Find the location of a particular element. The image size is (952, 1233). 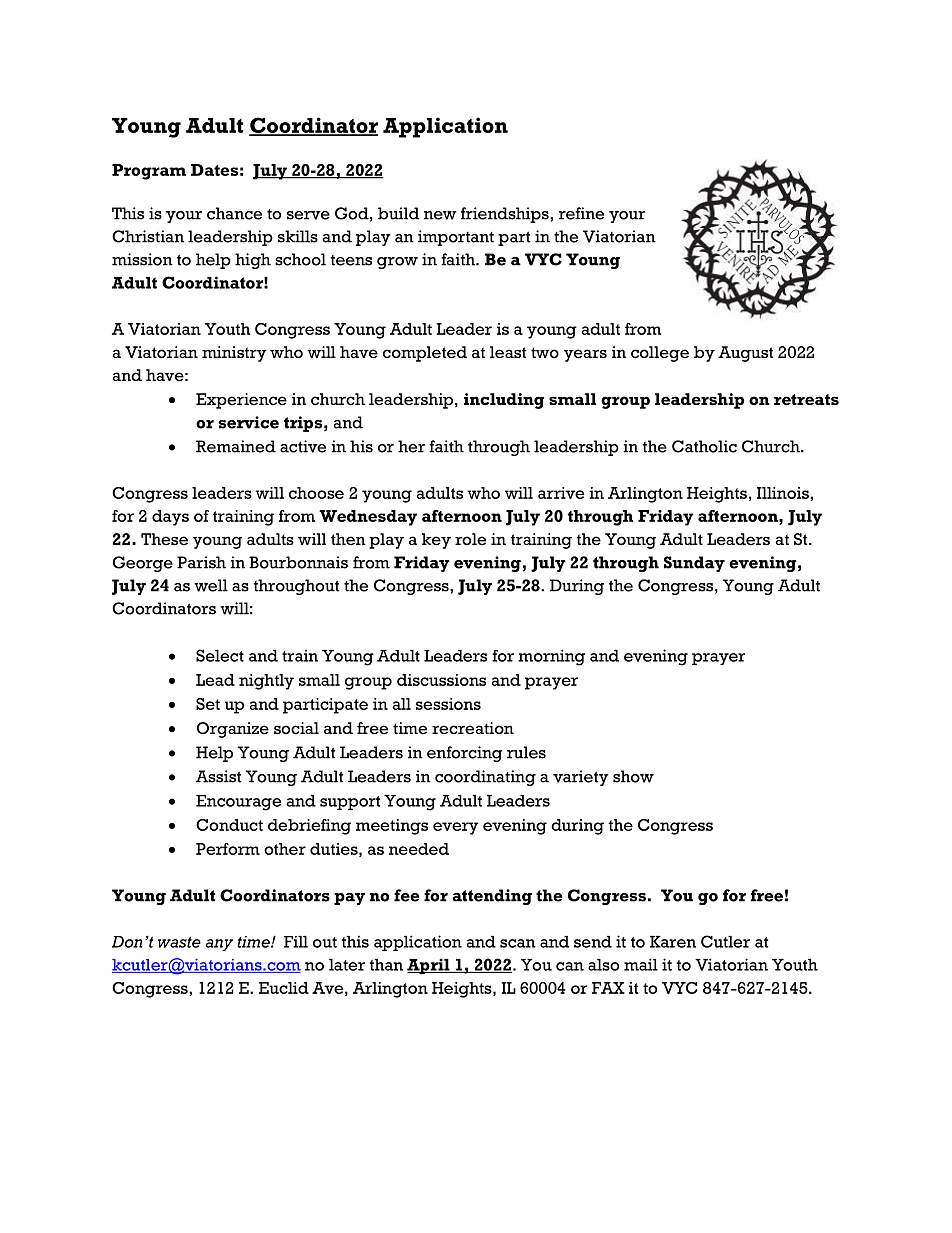

friendships is located at coordinates (506, 215).
